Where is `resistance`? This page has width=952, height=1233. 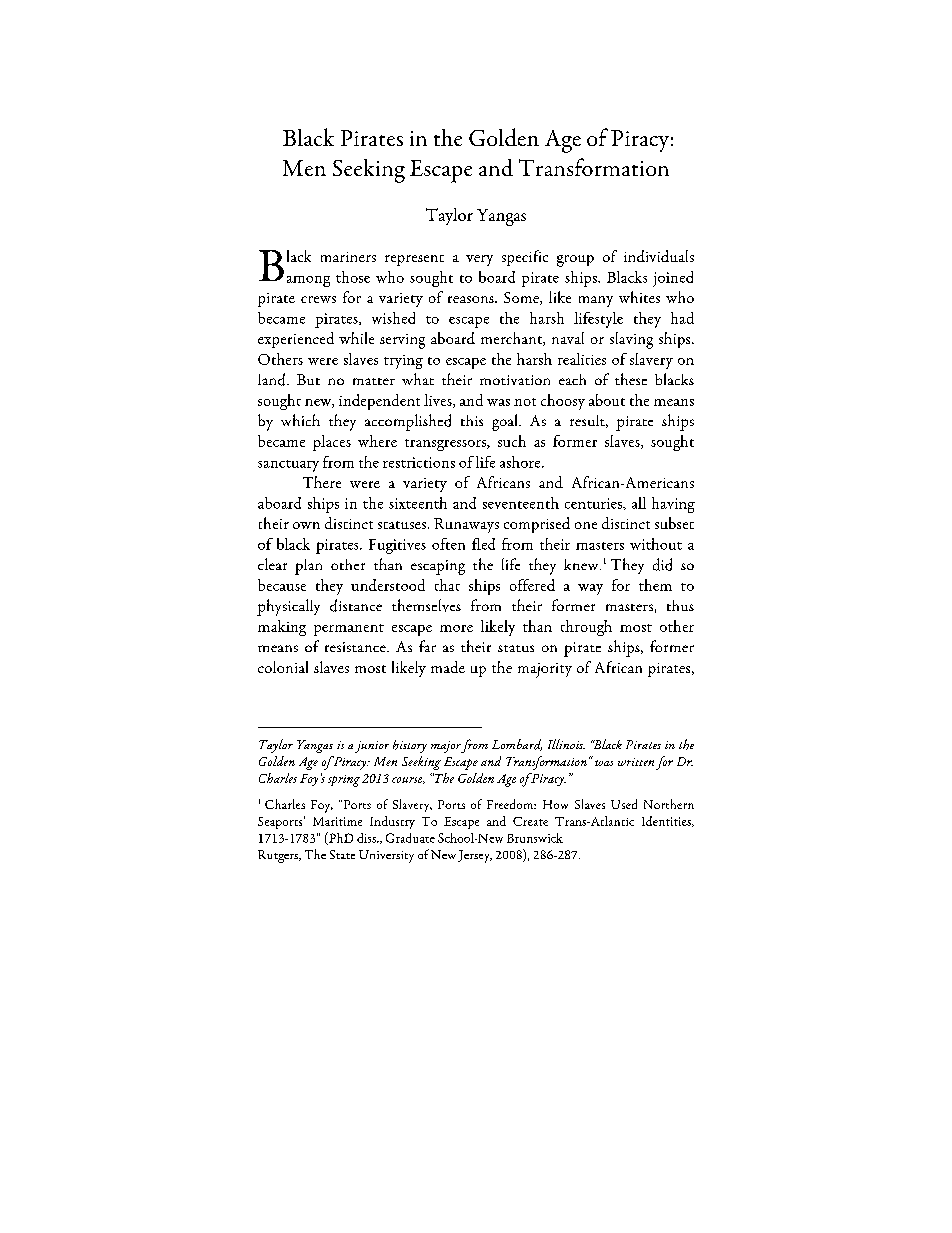 resistance is located at coordinates (356, 647).
